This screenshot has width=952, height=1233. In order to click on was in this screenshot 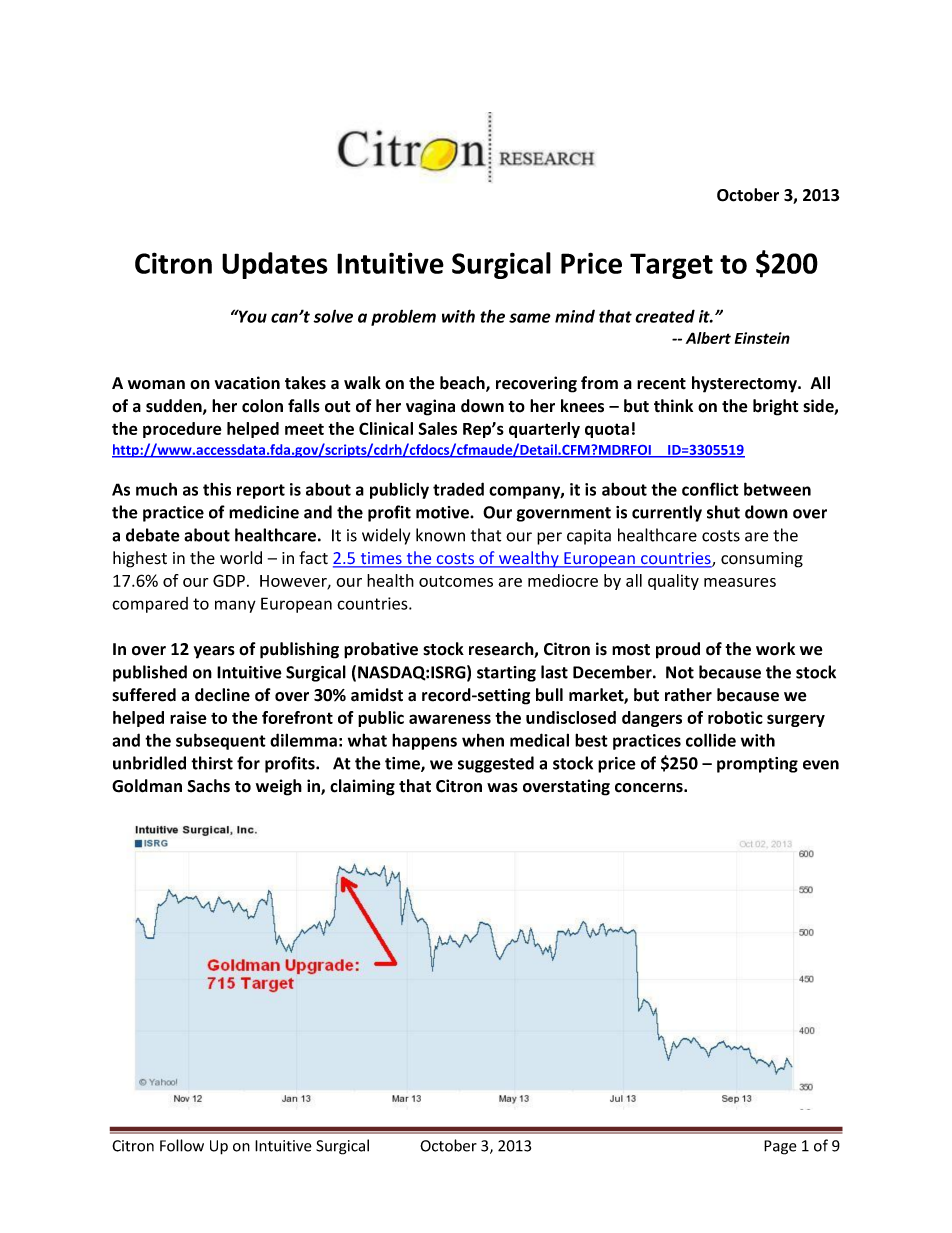, I will do `click(502, 788)`.
